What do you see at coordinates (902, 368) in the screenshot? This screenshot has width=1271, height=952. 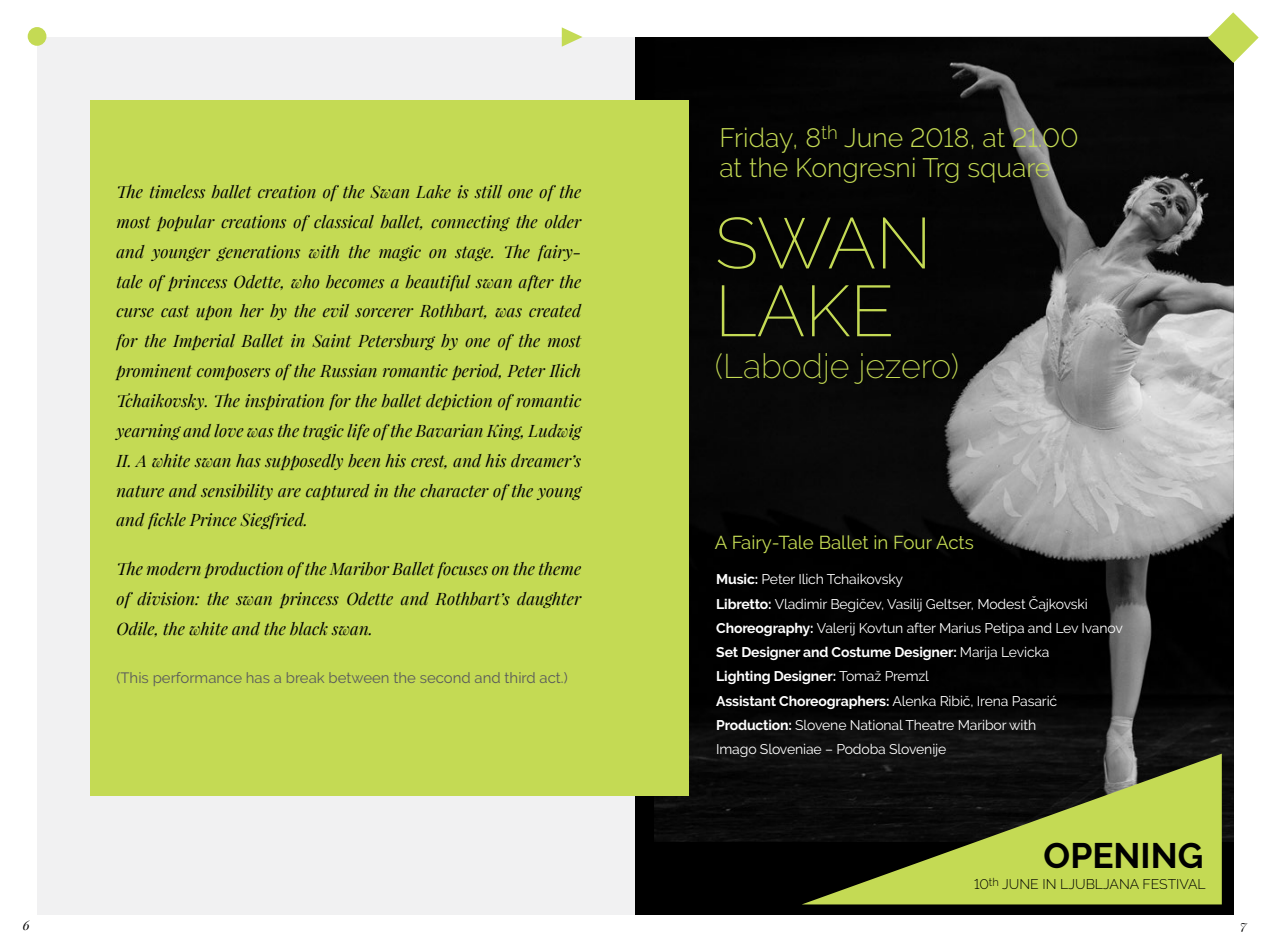 I see `jezero` at bounding box center [902, 368].
